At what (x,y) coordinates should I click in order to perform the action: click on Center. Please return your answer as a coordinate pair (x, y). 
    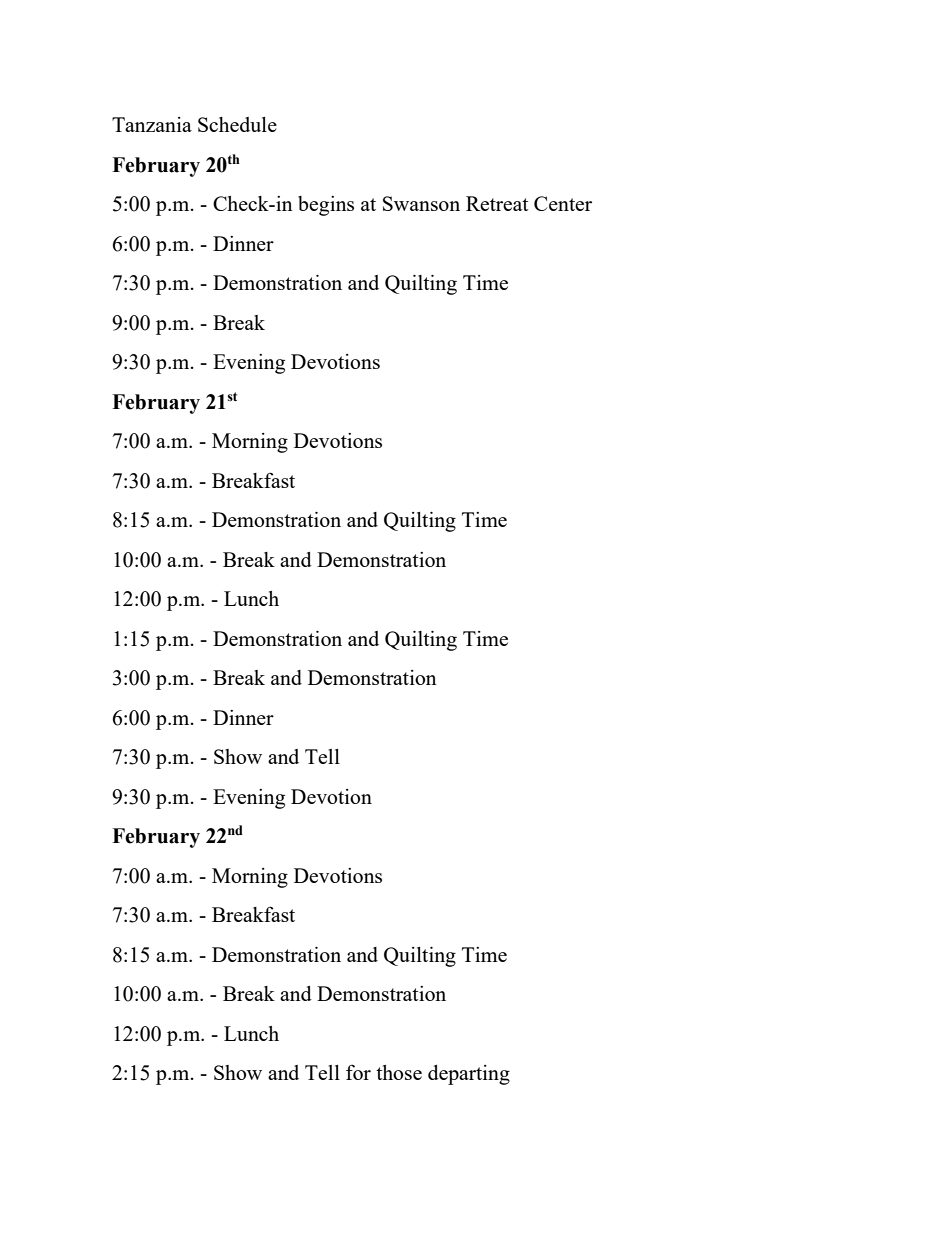
    Looking at the image, I should click on (563, 203).
